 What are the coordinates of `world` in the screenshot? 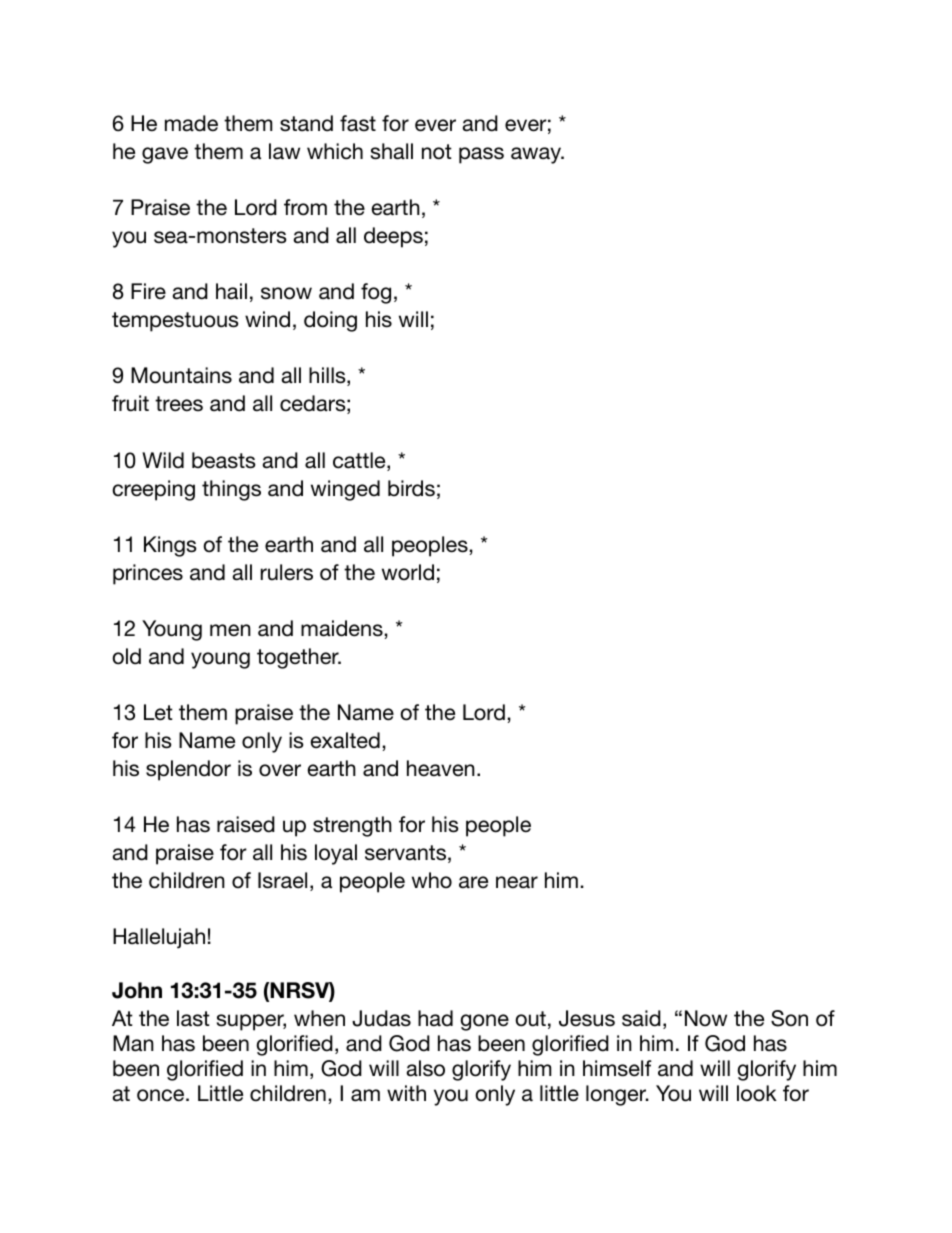 It's located at (408, 572).
